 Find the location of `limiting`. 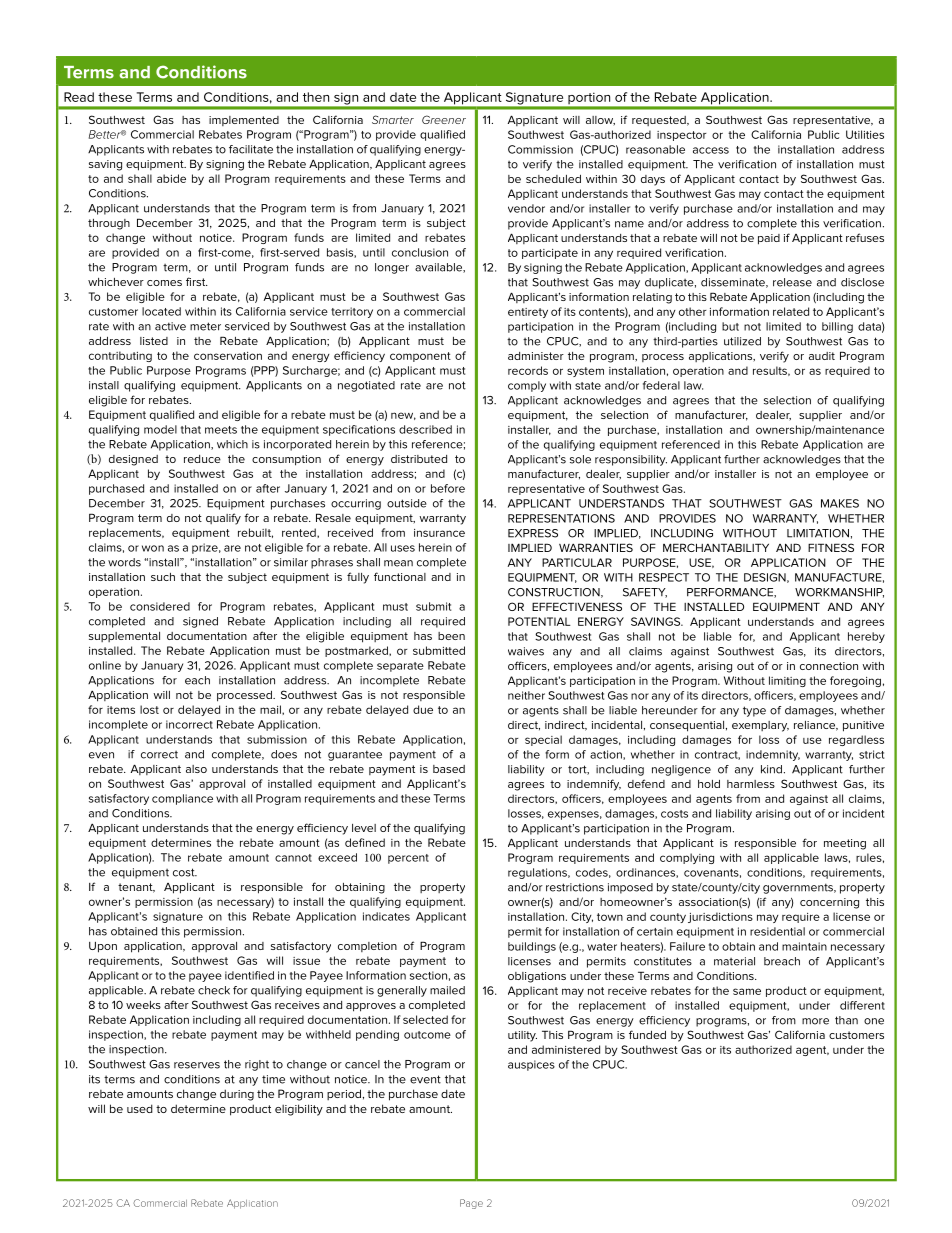

limiting is located at coordinates (787, 681).
